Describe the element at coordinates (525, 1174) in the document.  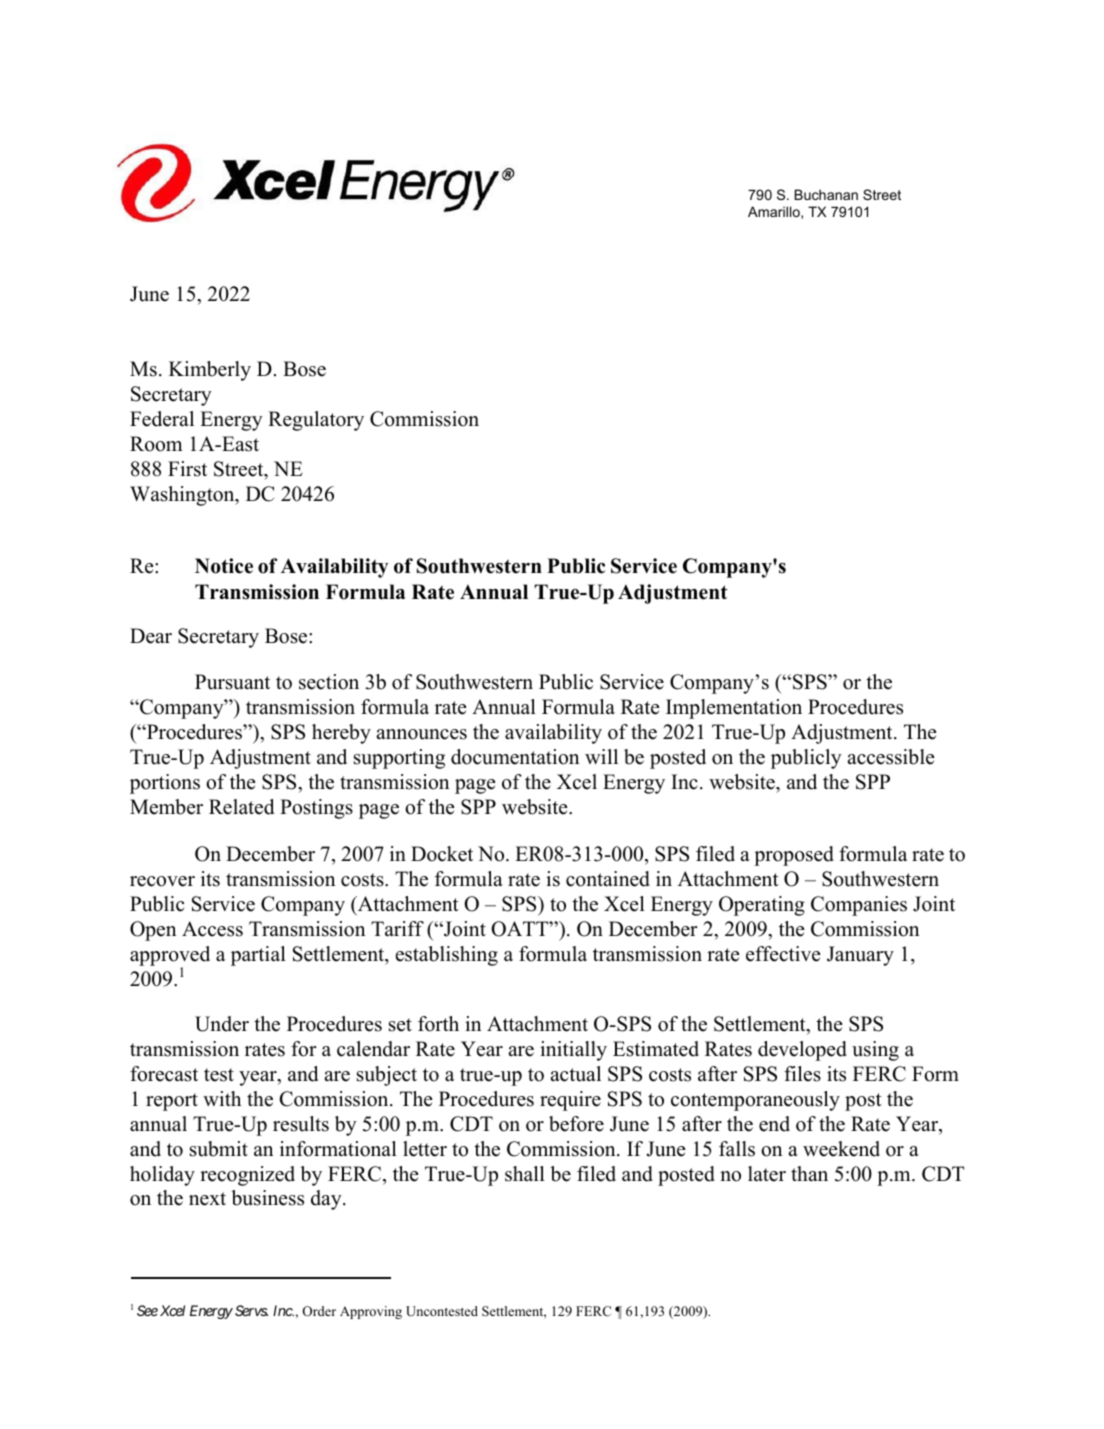
I see `shall` at that location.
